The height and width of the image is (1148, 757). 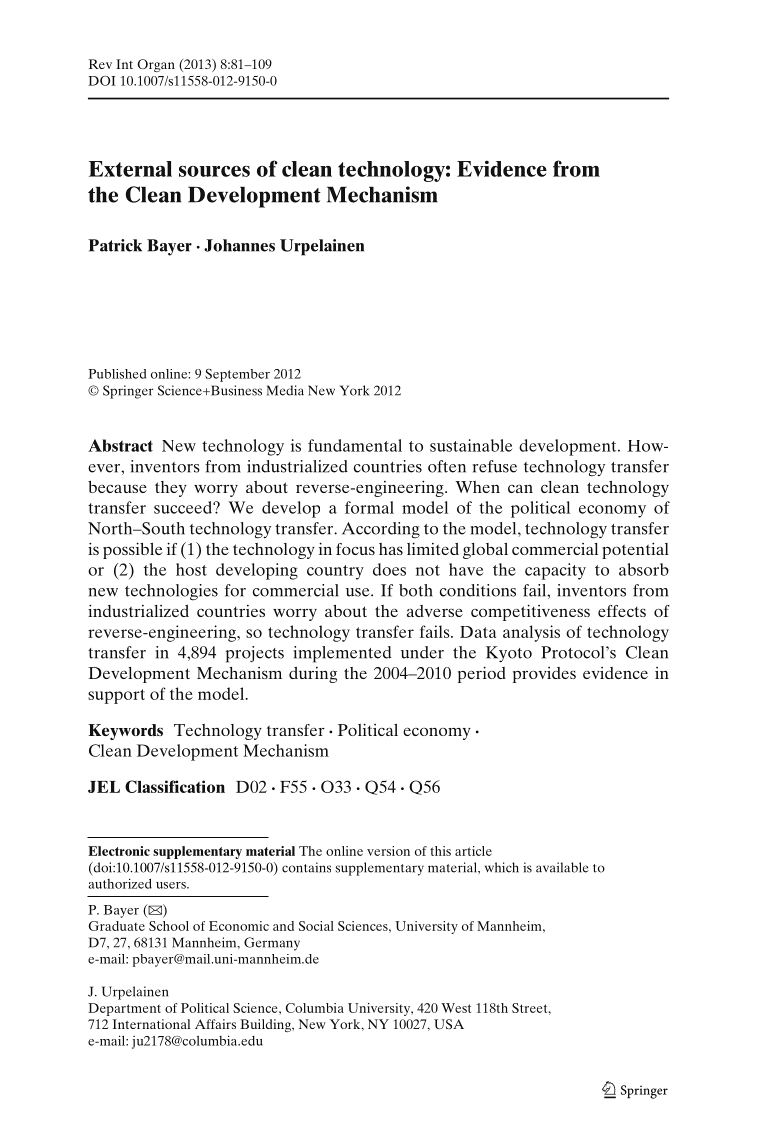 I want to click on Johannes, so click(x=239, y=245).
